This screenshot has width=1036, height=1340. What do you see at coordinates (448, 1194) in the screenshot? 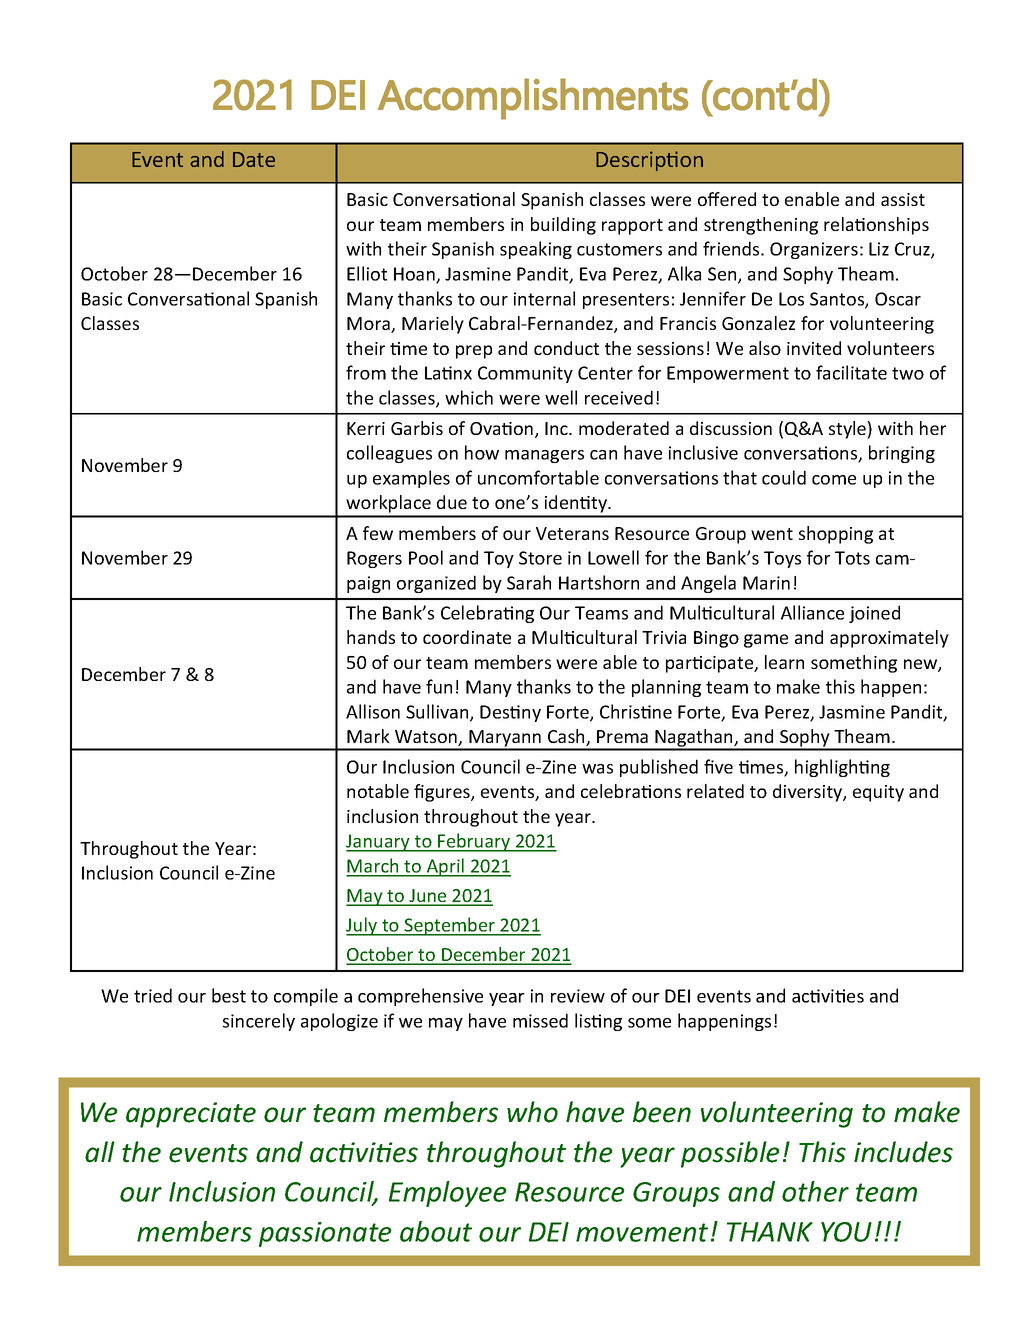
I see `Employee` at bounding box center [448, 1194].
